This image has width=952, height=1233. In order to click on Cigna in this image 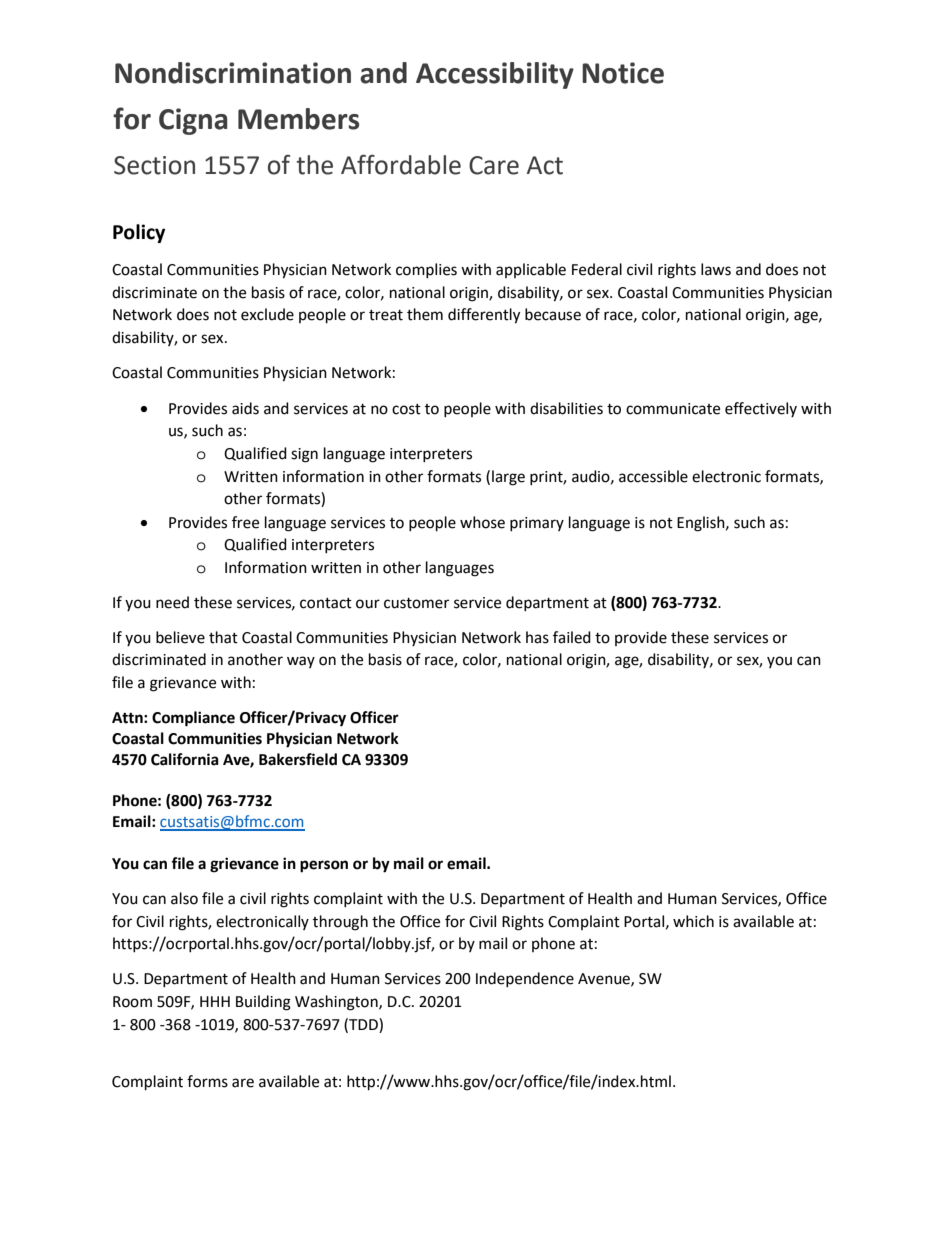, I will do `click(193, 121)`.
